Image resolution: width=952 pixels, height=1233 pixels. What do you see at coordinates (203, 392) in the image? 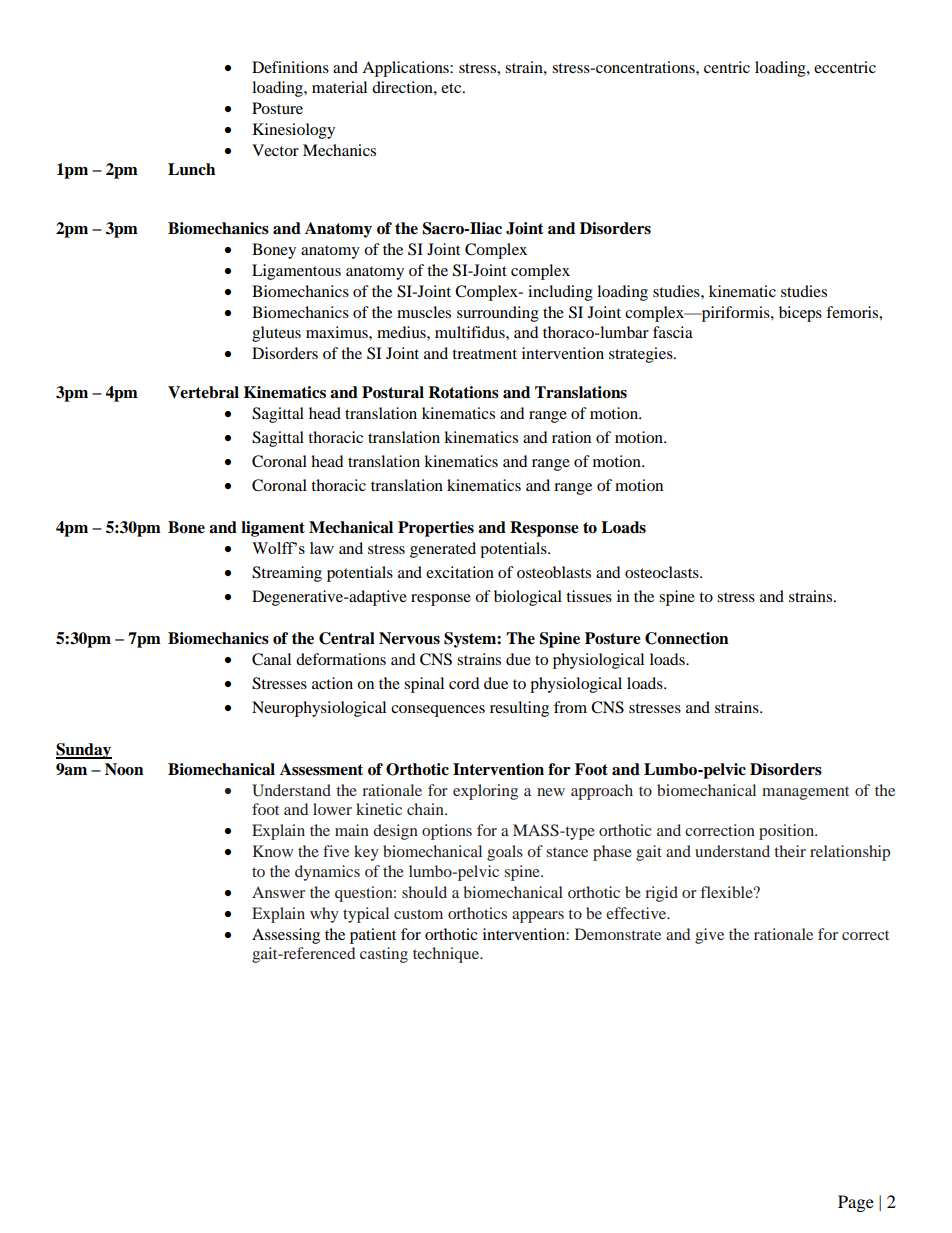
I see `Vertebral` at bounding box center [203, 392].
